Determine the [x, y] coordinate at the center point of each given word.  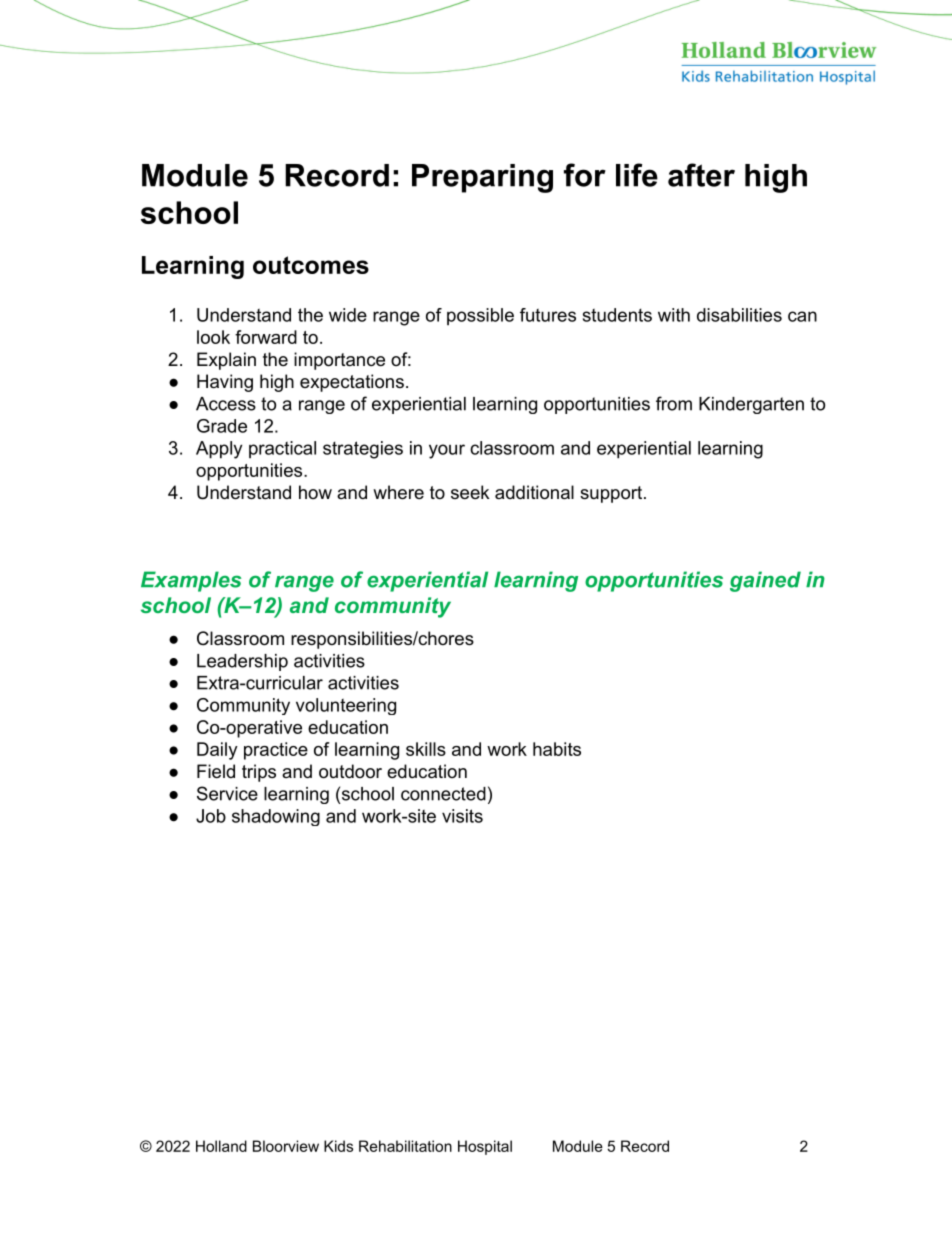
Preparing [482, 178]
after [701, 175]
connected [443, 794]
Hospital [485, 1147]
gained [765, 581]
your [447, 451]
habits [557, 749]
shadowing [276, 817]
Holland [221, 1146]
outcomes [311, 265]
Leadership [242, 662]
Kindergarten [751, 405]
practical [282, 450]
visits [462, 816]
